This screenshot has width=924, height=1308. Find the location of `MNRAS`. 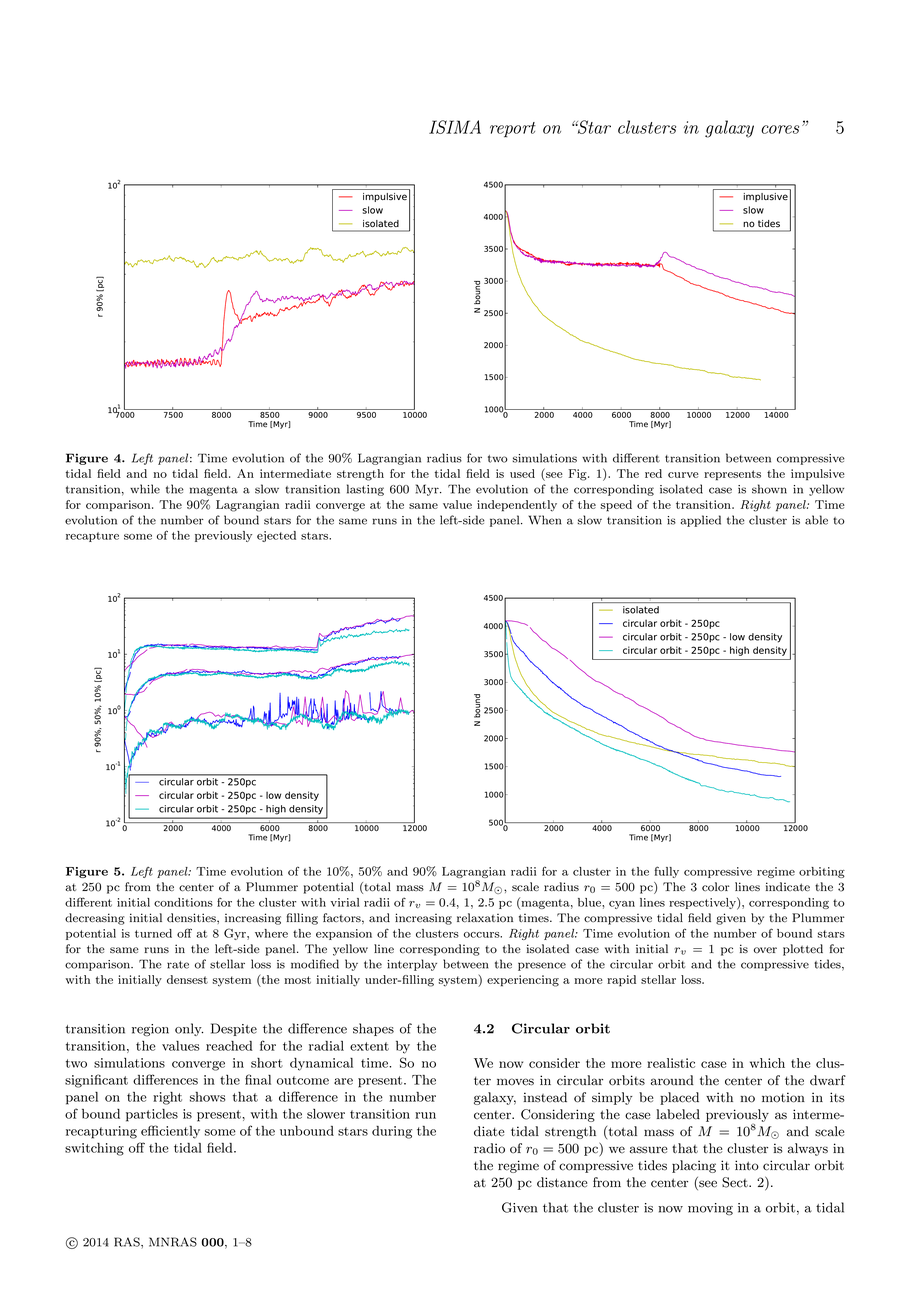

MNRAS is located at coordinates (173, 1242).
